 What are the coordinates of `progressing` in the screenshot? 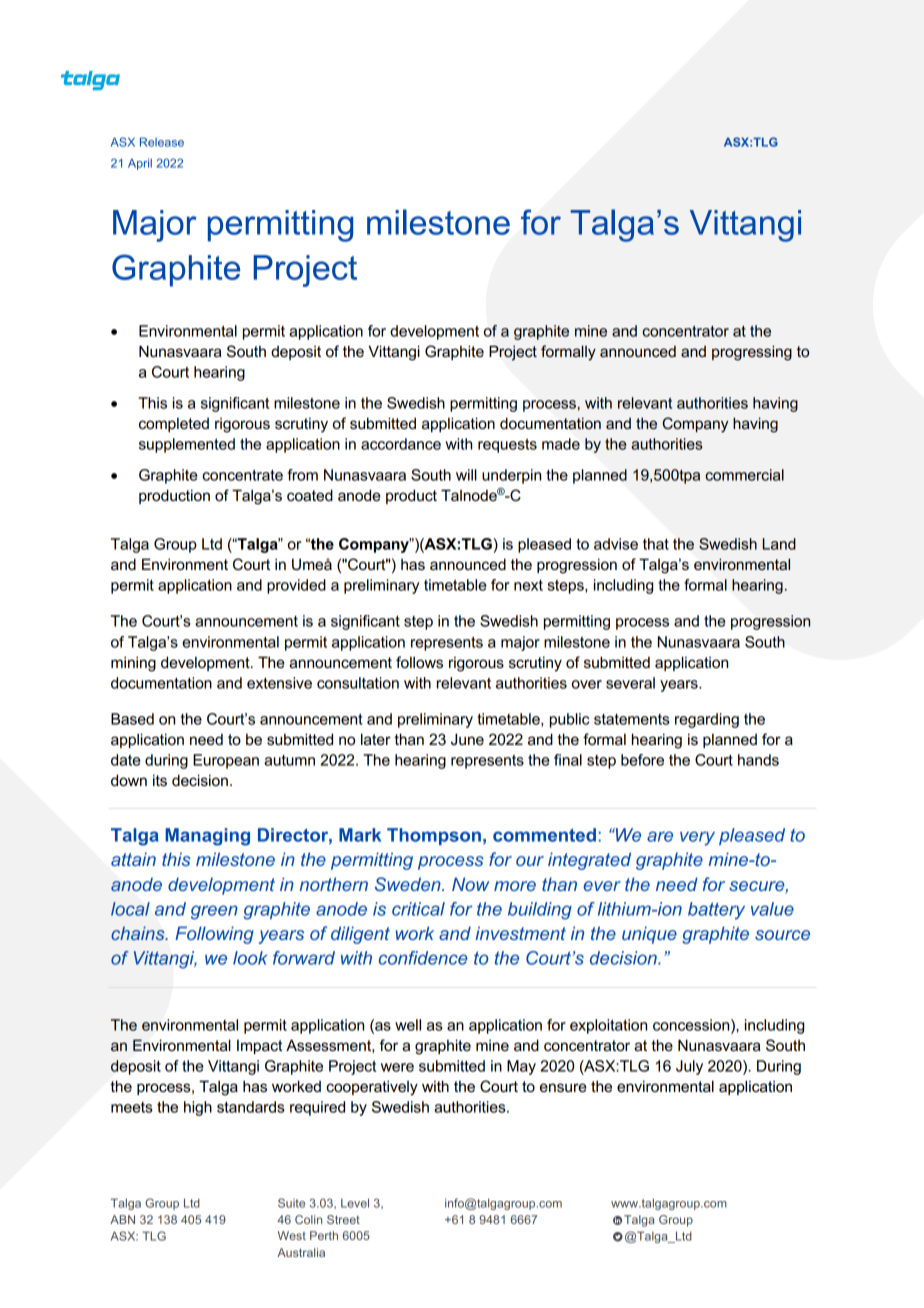 It's located at (752, 353).
